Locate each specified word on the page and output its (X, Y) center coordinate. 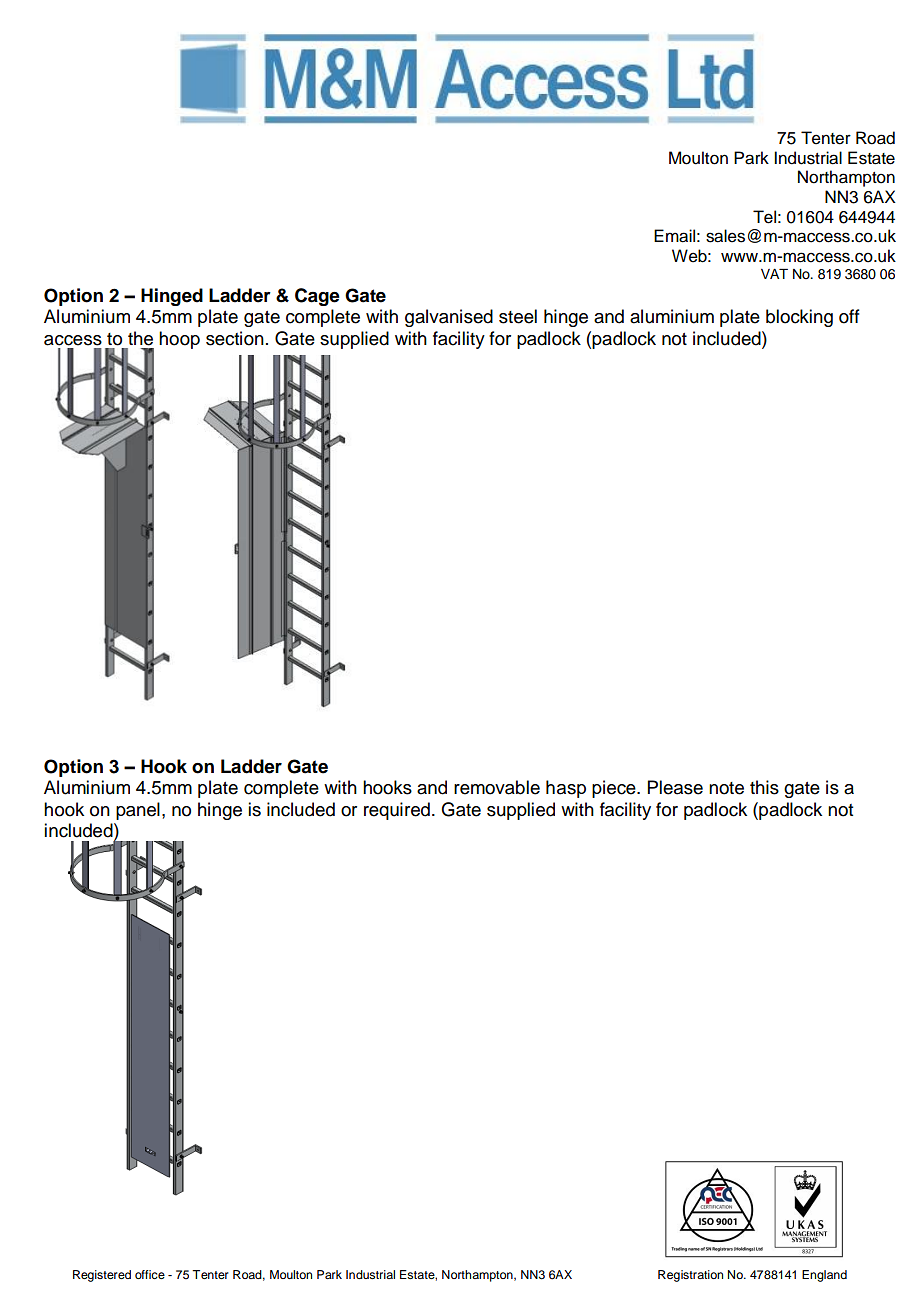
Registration (690, 1276)
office (150, 1274)
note (726, 788)
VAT (774, 273)
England (824, 1276)
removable (497, 787)
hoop (179, 340)
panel (138, 811)
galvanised (449, 318)
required (397, 811)
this (764, 787)
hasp (566, 789)
